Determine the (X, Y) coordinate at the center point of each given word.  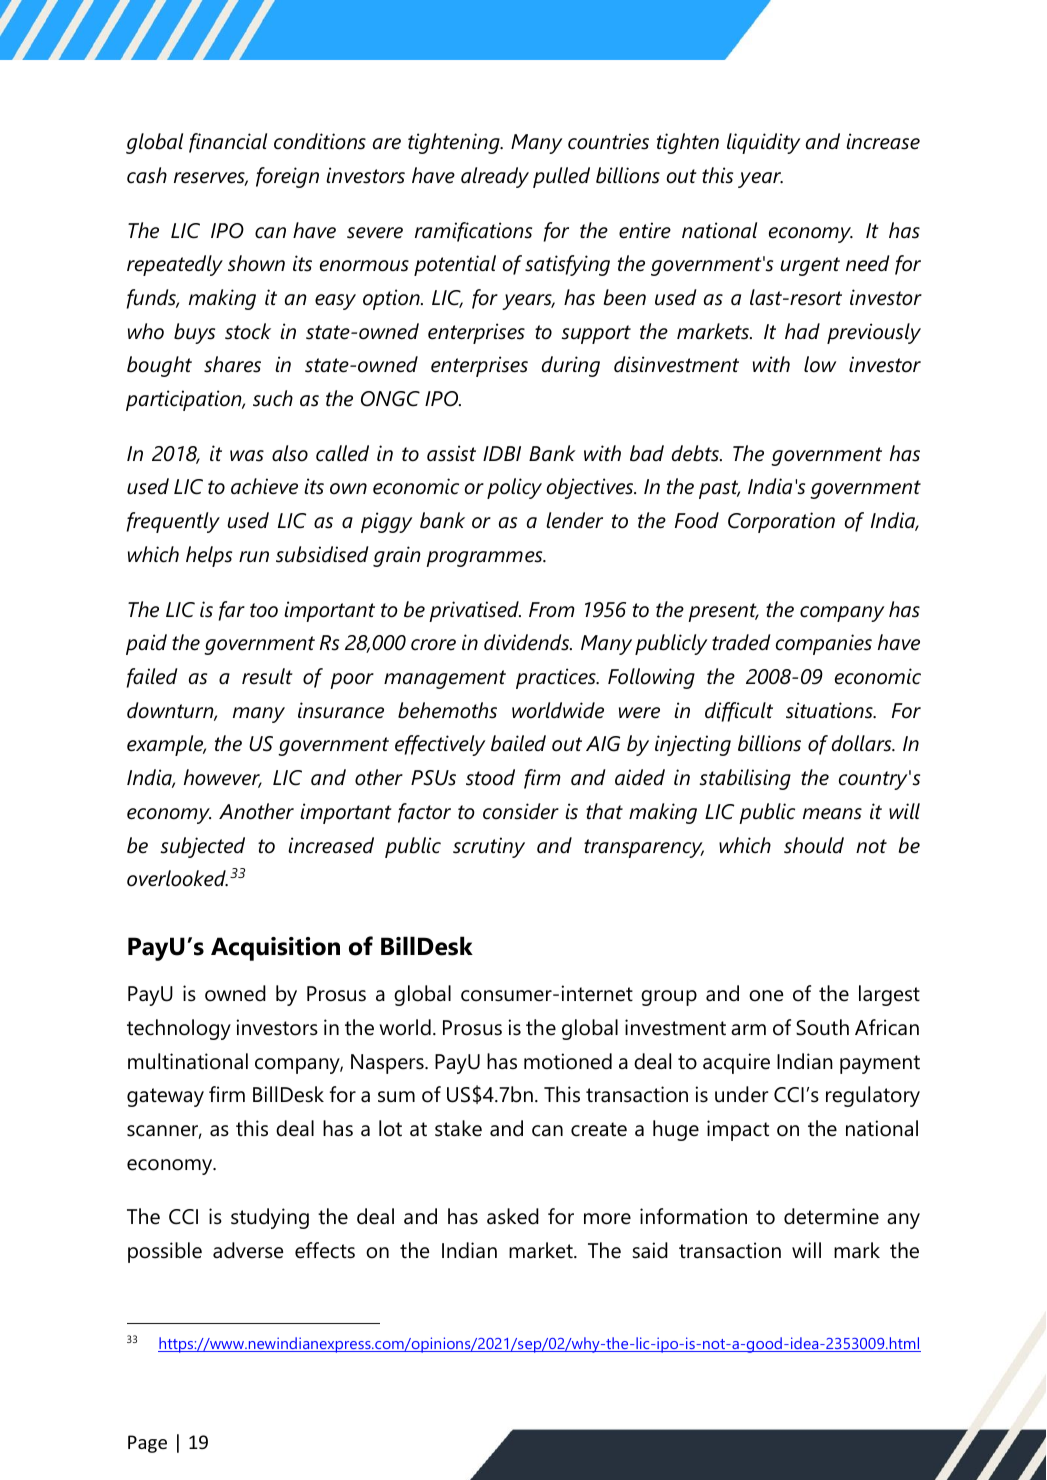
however (223, 778)
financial (228, 143)
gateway (165, 1097)
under (742, 1094)
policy (514, 488)
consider (521, 811)
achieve (264, 486)
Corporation (781, 522)
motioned (568, 1061)
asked (513, 1216)
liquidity (763, 143)
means (832, 814)
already (495, 177)
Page (147, 1444)
